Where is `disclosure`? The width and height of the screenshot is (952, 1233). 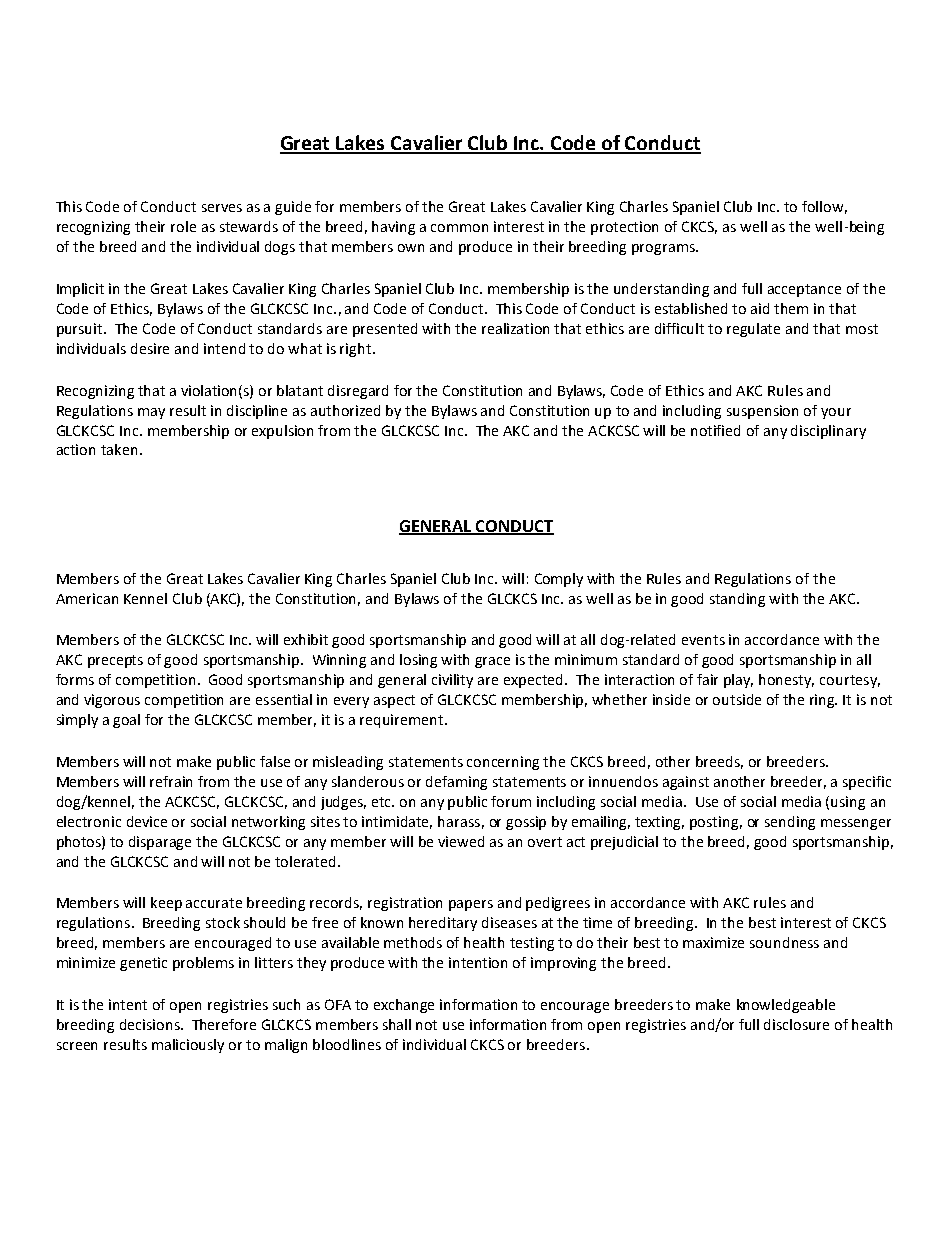 disclosure is located at coordinates (796, 1024).
